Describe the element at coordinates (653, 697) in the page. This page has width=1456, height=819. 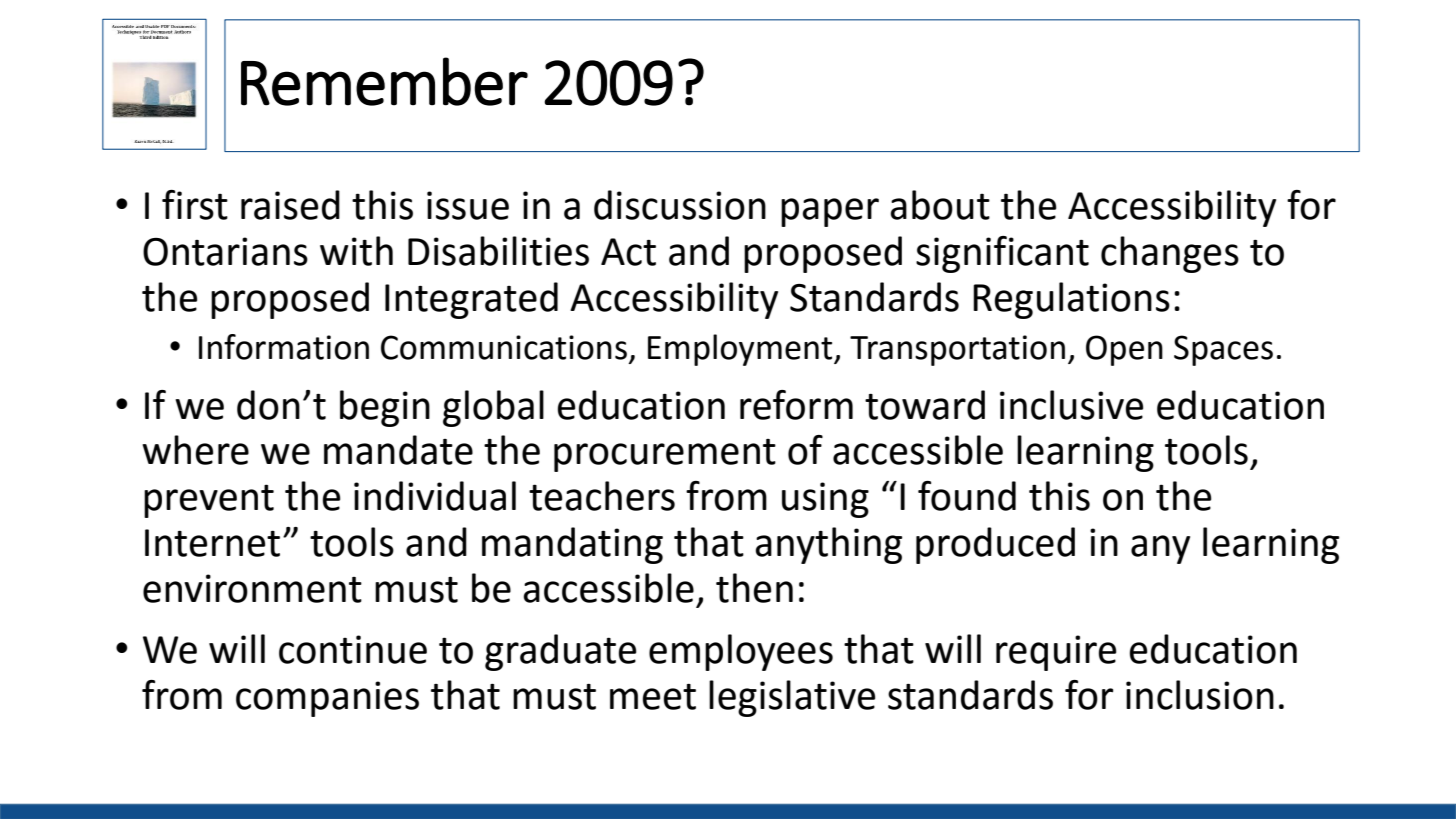
I see `meet` at that location.
